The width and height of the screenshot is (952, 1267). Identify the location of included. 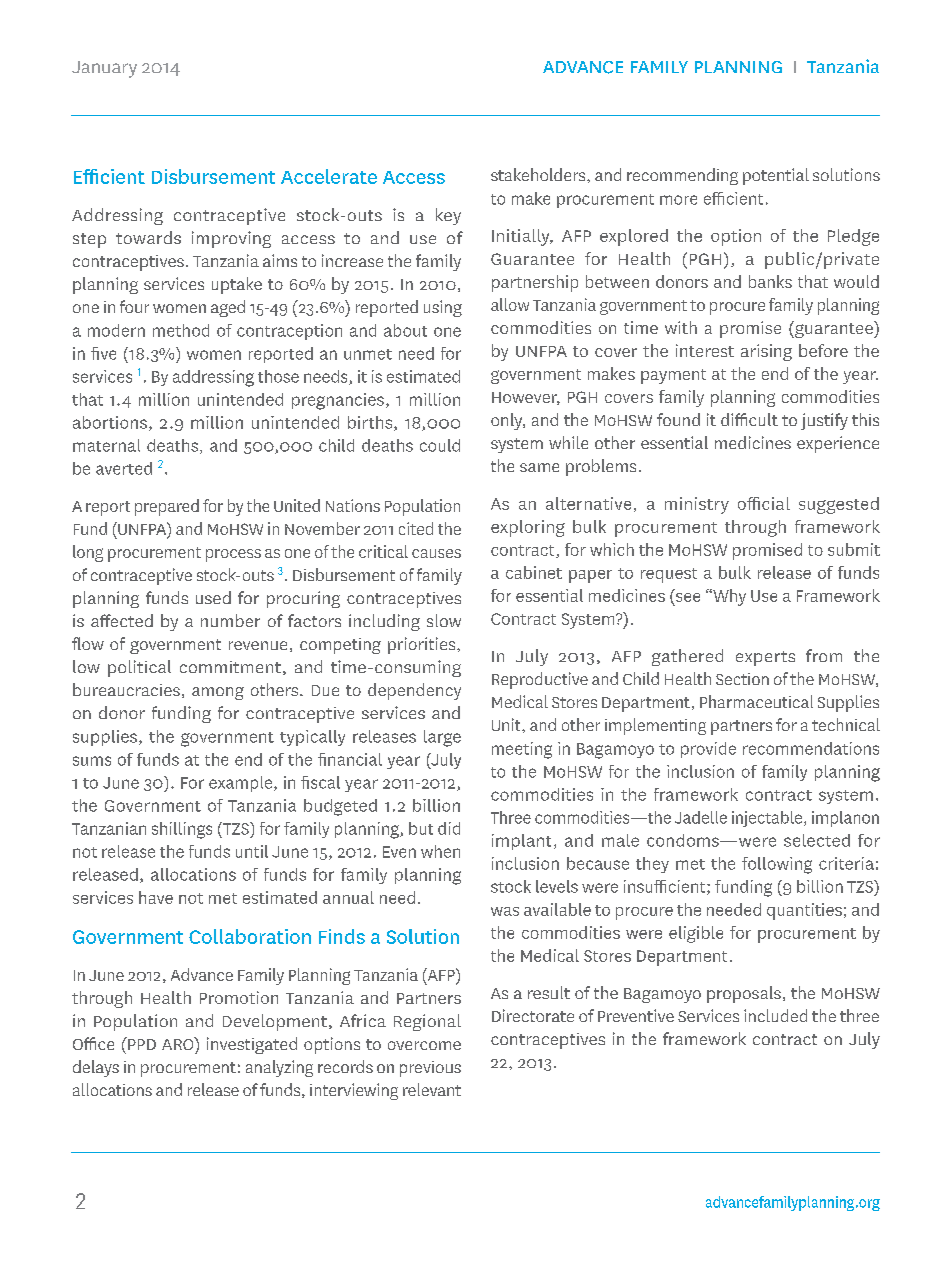
(775, 1015).
